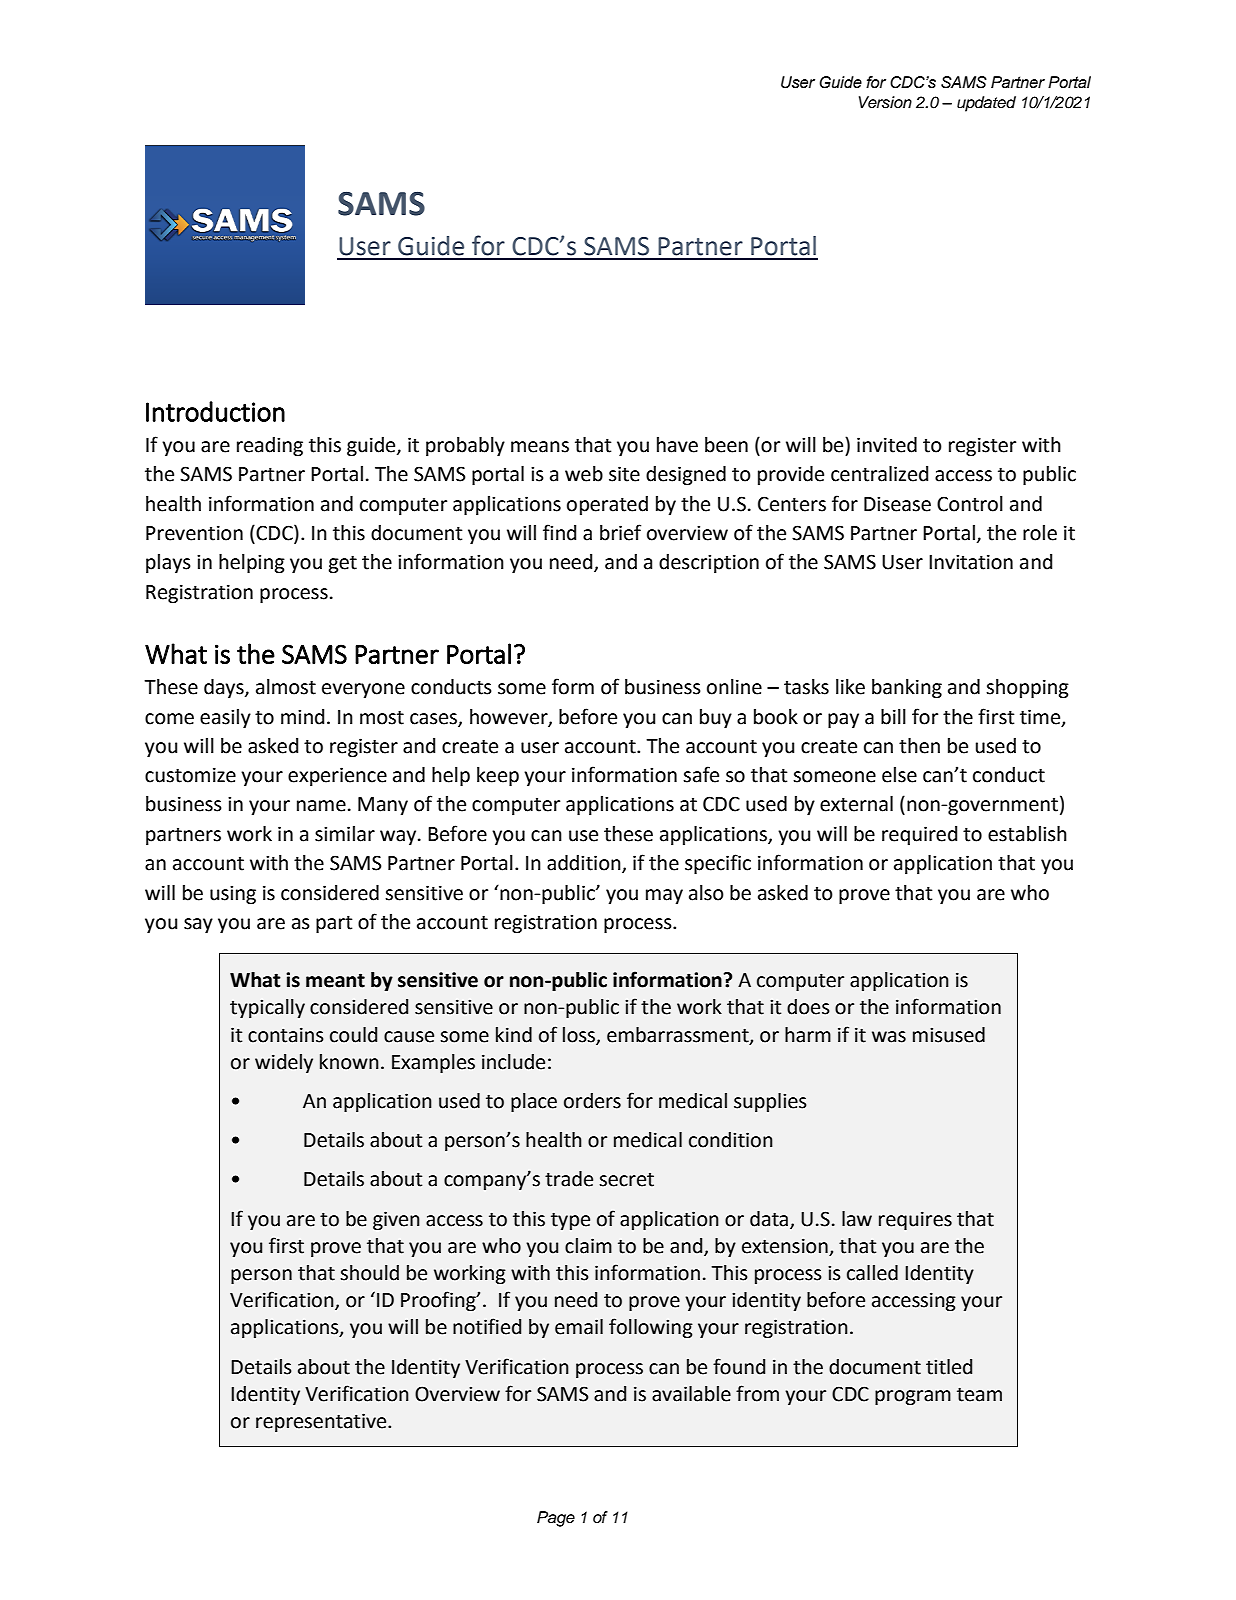 The image size is (1236, 1600). Describe the element at coordinates (321, 806) in the screenshot. I see `name` at that location.
